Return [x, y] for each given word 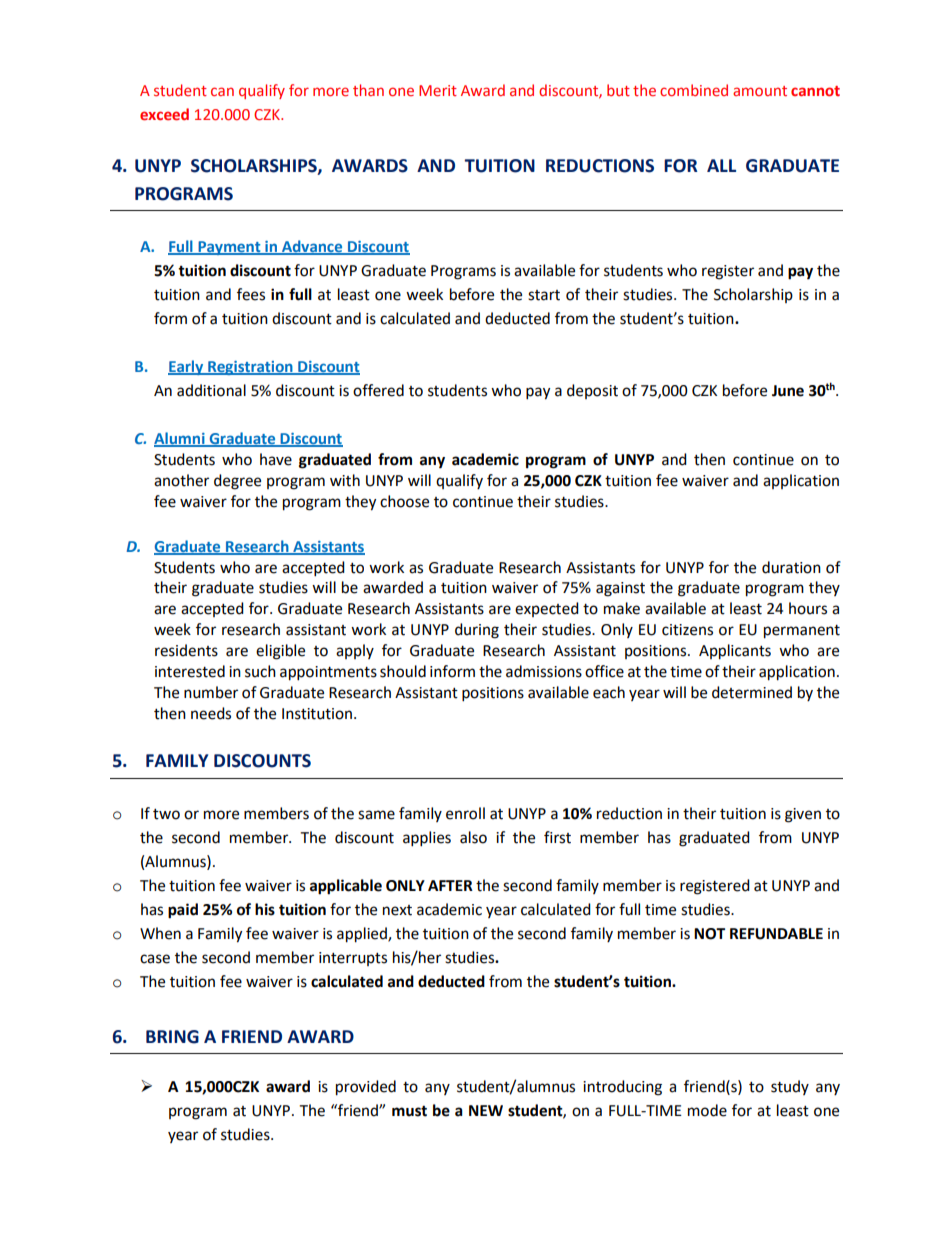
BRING [172, 1037]
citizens [687, 630]
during [477, 631]
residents [186, 650]
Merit [438, 90]
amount [760, 91]
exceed [164, 114]
